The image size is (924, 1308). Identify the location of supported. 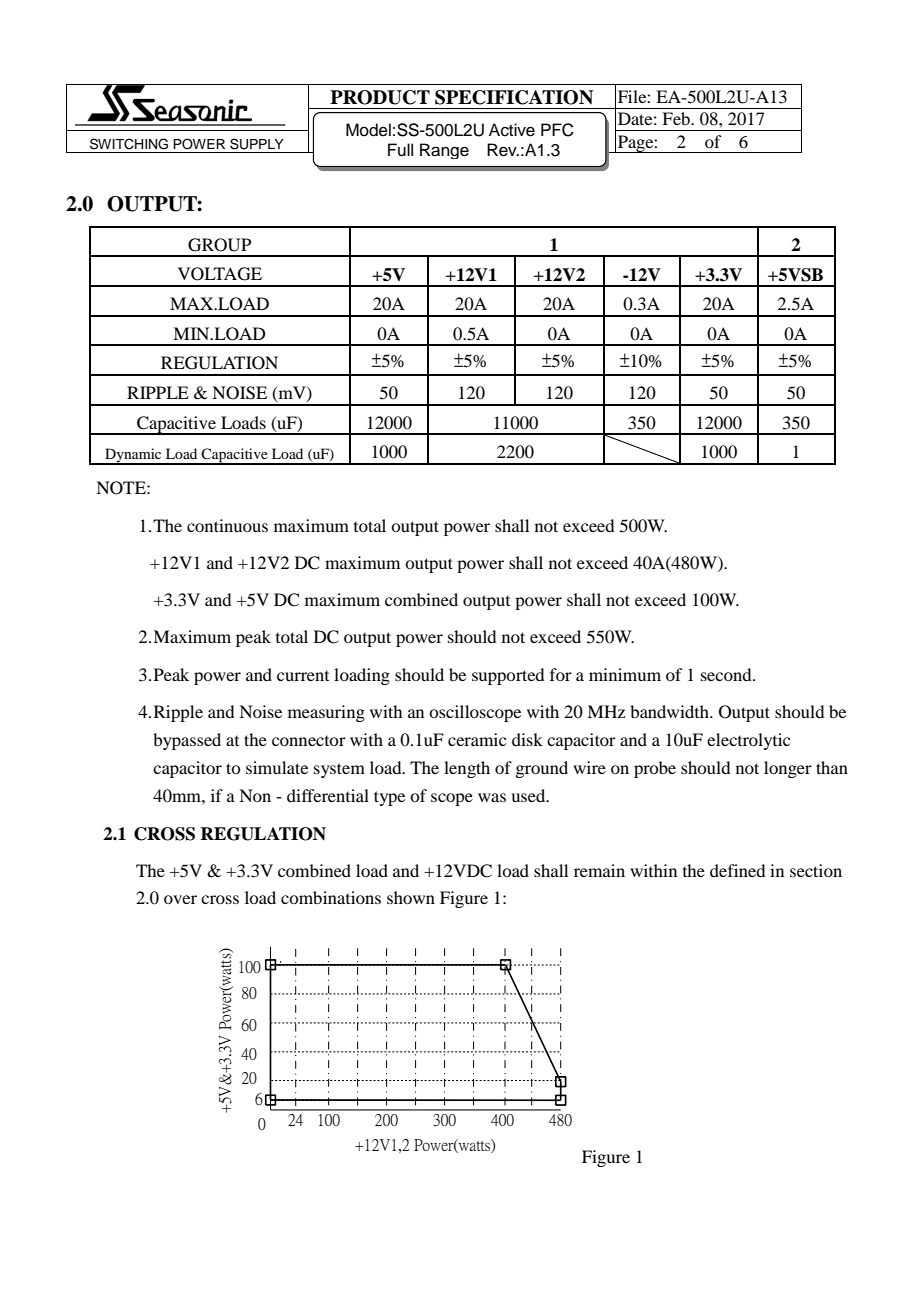
(508, 676).
